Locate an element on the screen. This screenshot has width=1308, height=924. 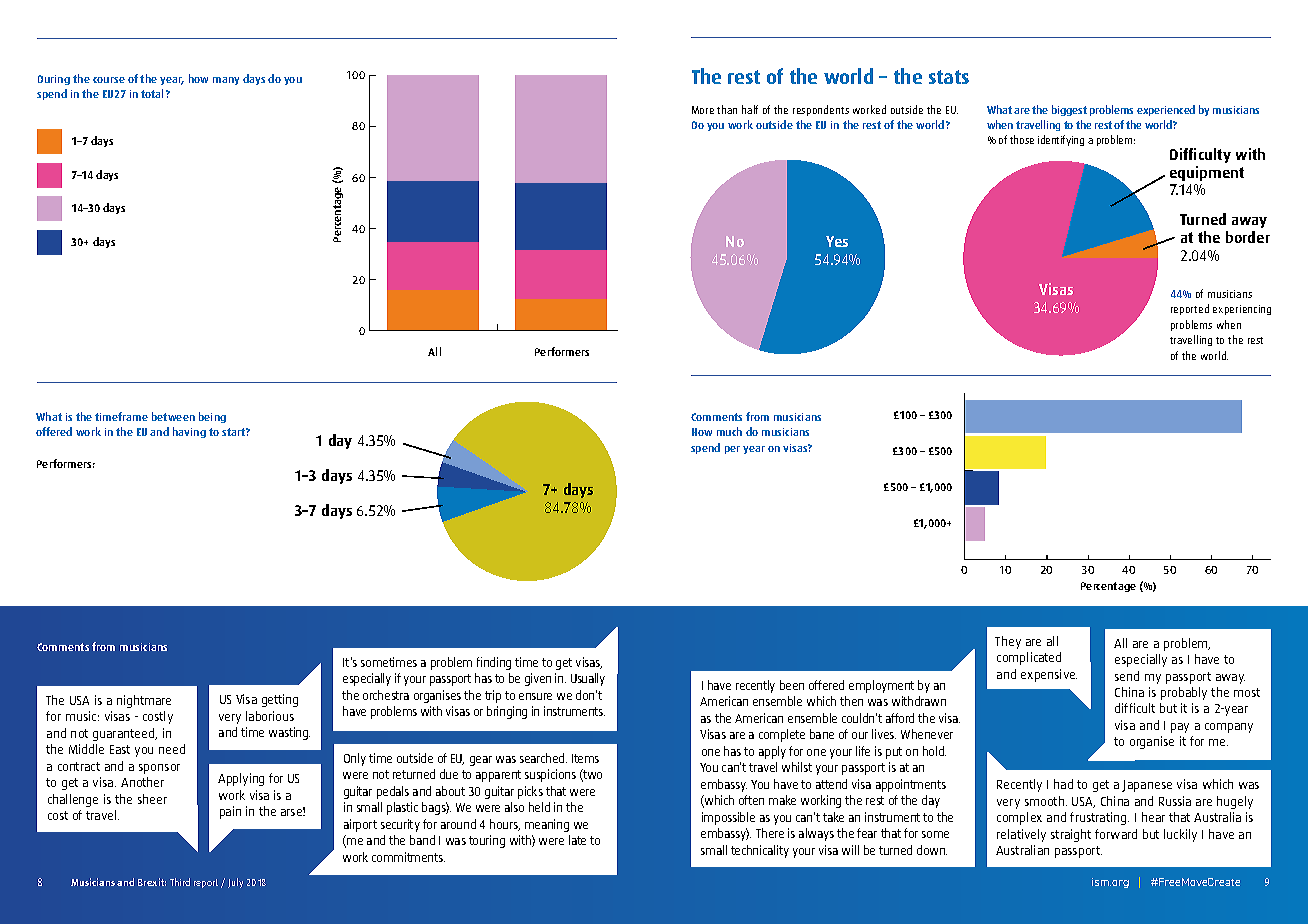
than is located at coordinates (727, 109).
